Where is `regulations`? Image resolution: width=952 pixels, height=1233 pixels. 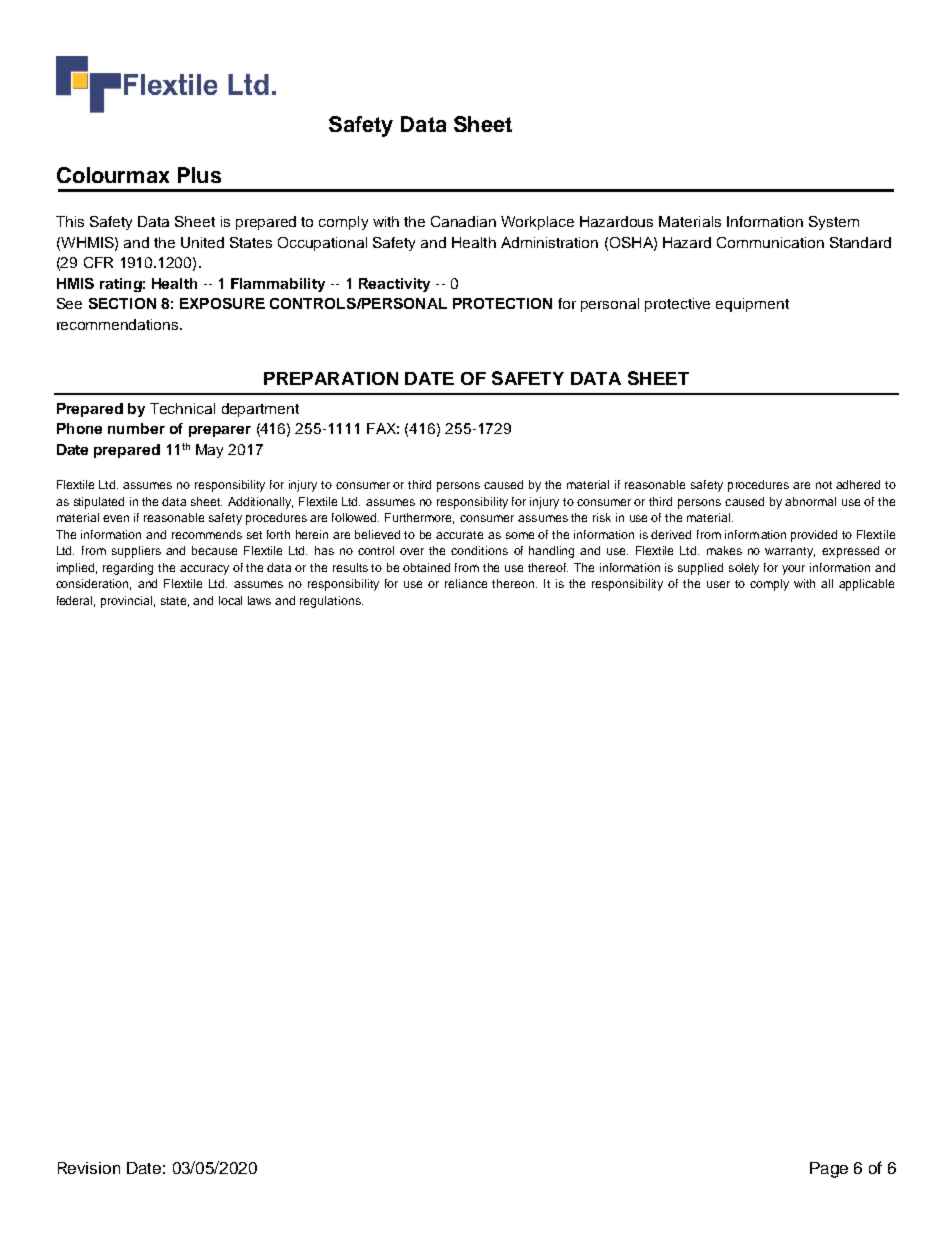 regulations is located at coordinates (331, 602).
